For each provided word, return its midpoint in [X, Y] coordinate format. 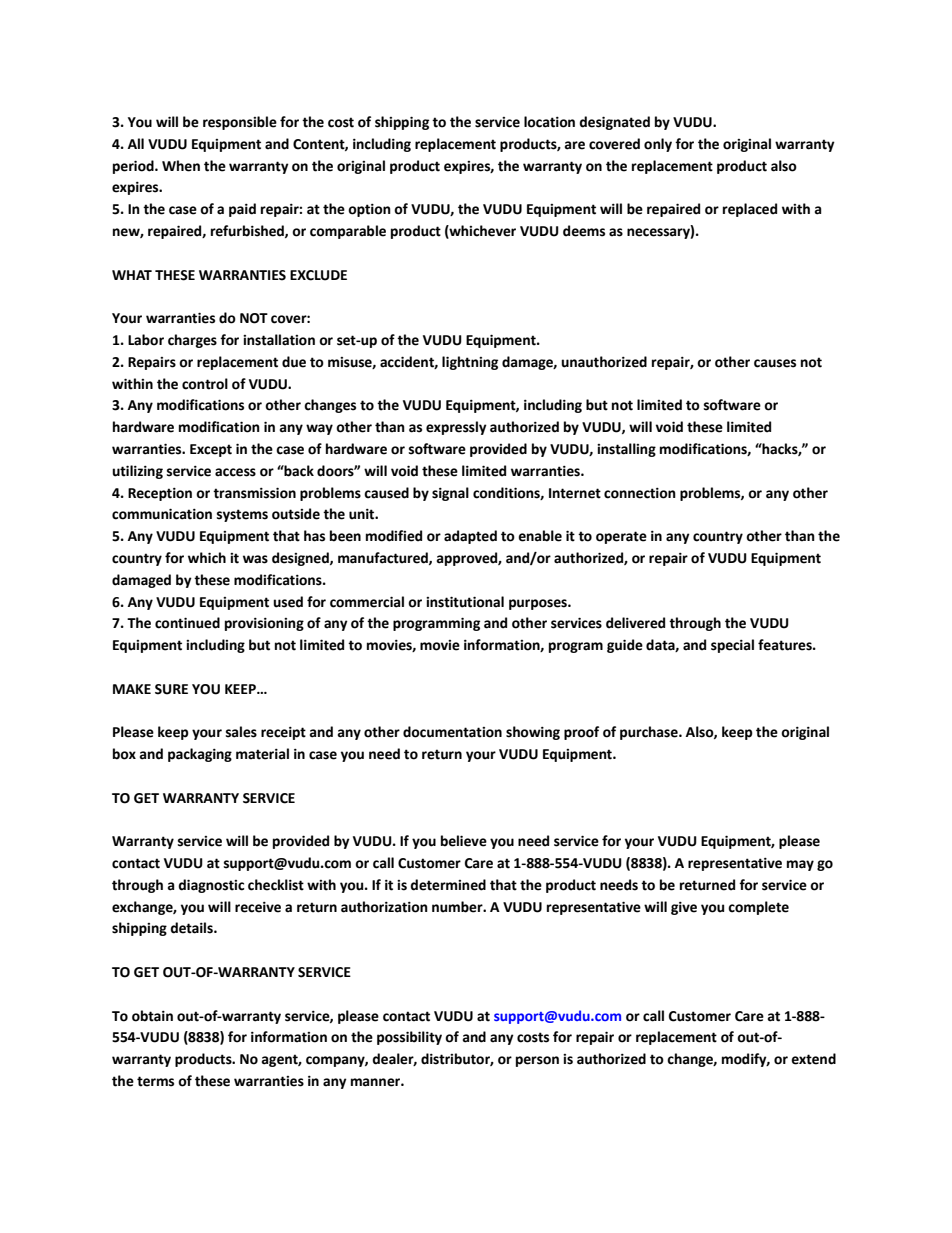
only [658, 145]
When [181, 166]
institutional [465, 602]
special [732, 646]
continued [187, 623]
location [549, 122]
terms [155, 1081]
